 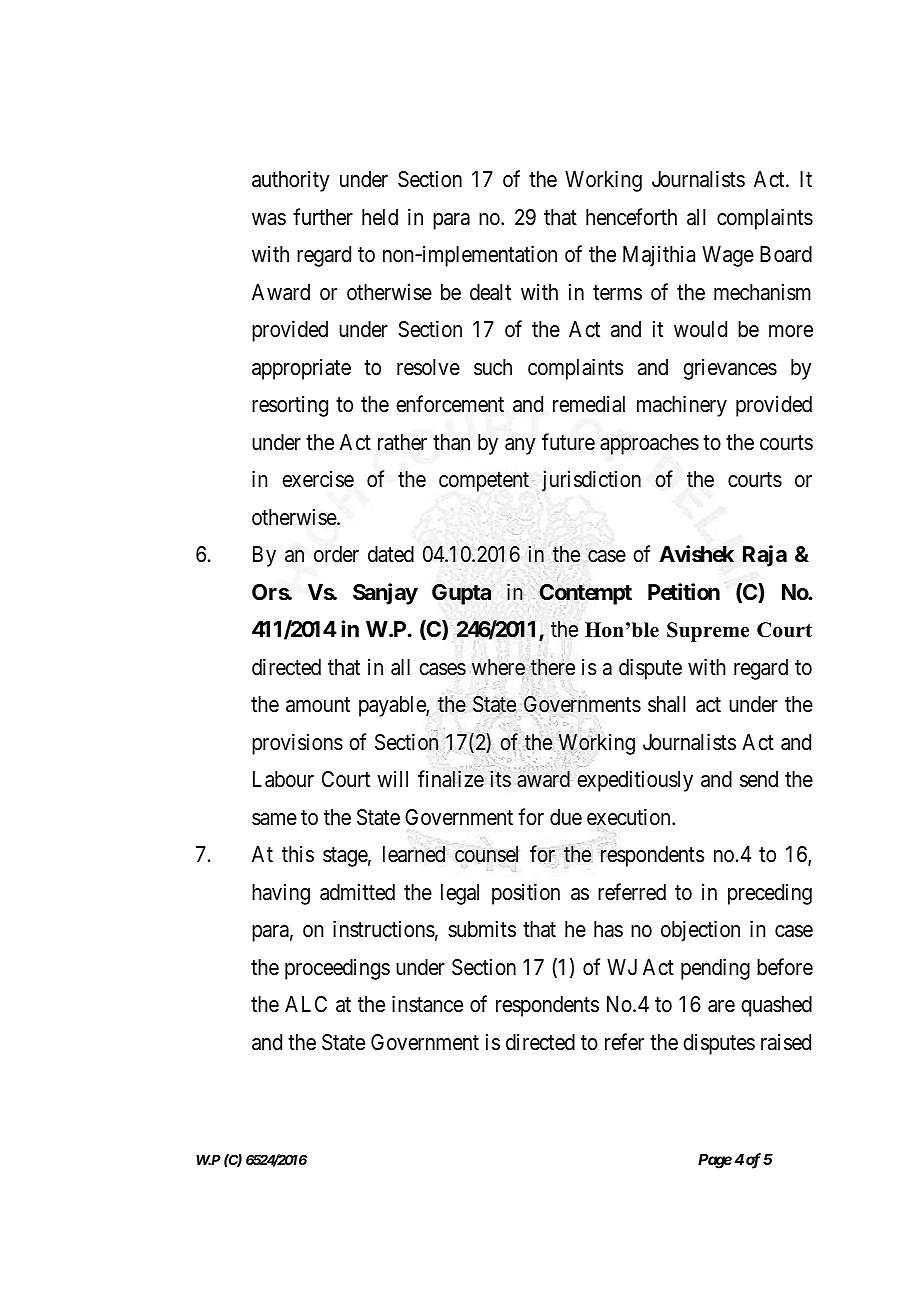 What do you see at coordinates (708, 632) in the screenshot?
I see `Supreme` at bounding box center [708, 632].
